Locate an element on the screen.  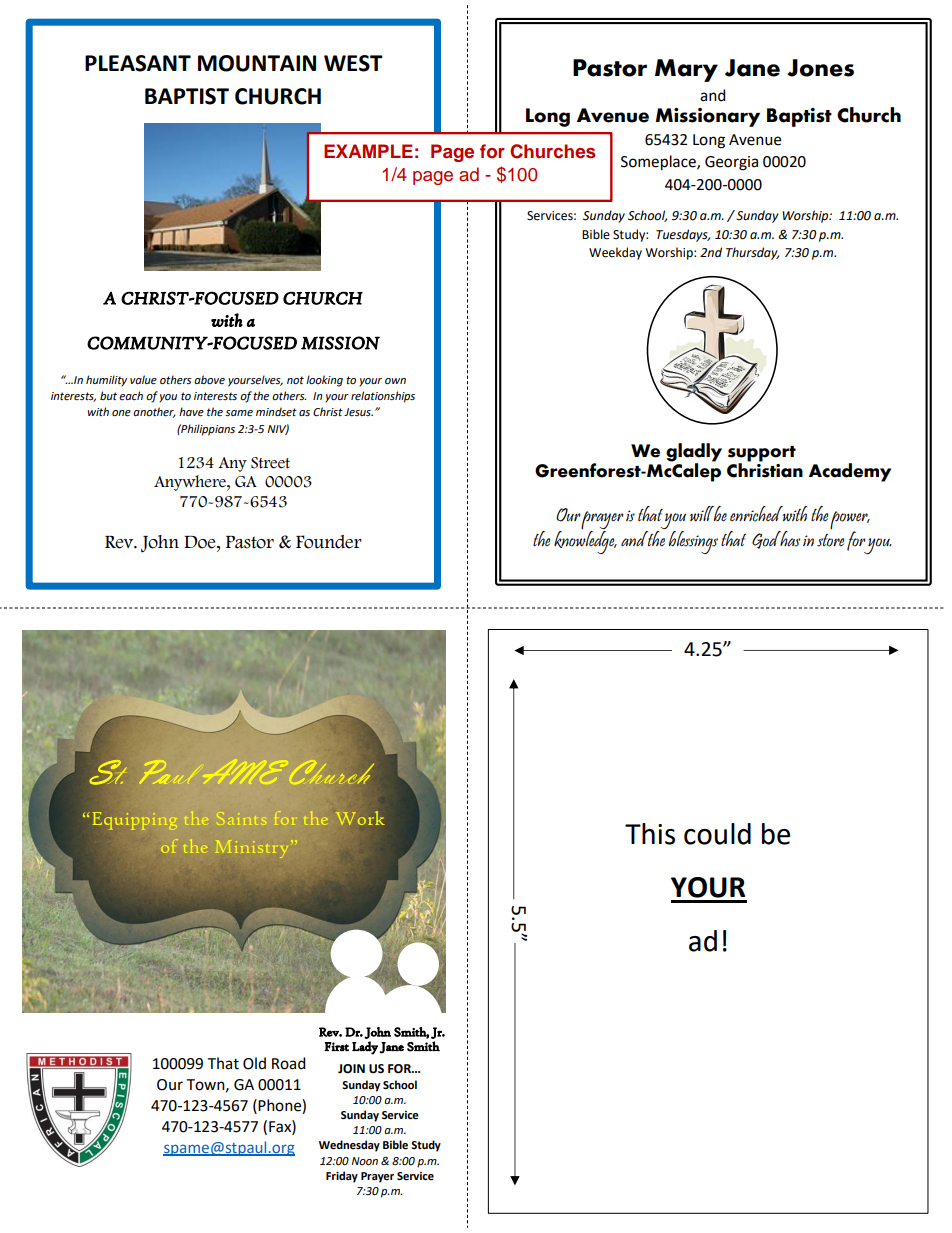
This is located at coordinates (650, 834).
